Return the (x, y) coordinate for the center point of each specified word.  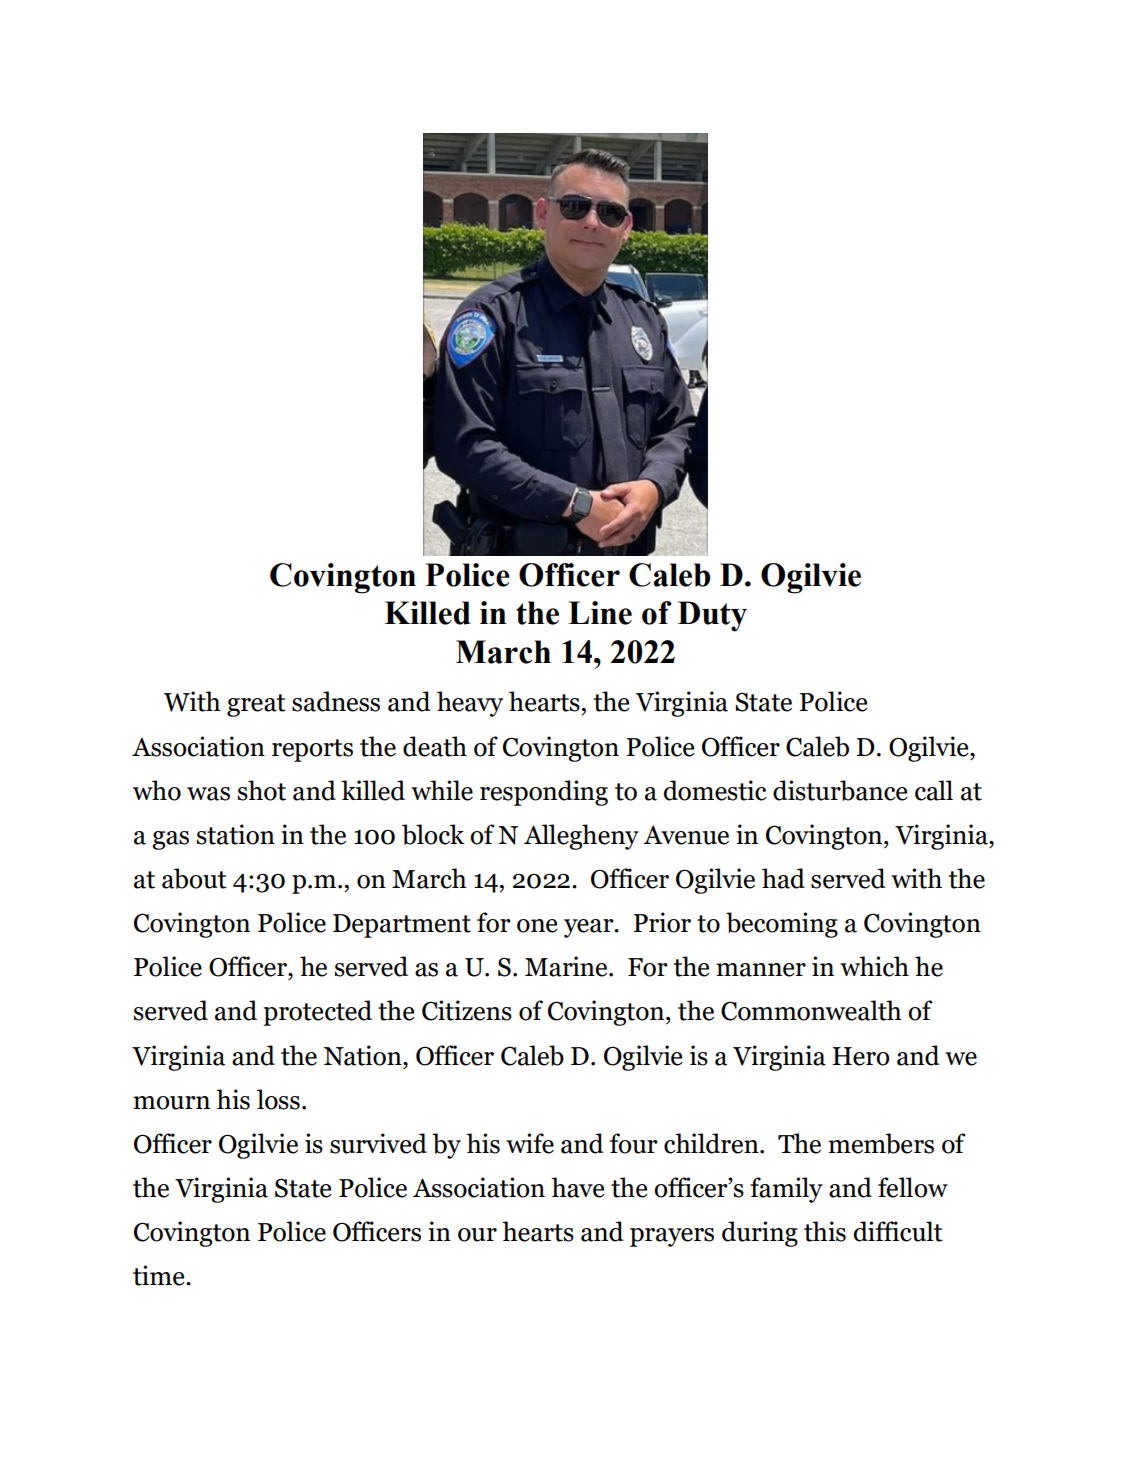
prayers (672, 1237)
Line (600, 613)
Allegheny (581, 837)
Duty (712, 616)
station (236, 834)
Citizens (467, 1010)
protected (317, 1013)
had (783, 878)
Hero (860, 1056)
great (256, 705)
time (160, 1275)
